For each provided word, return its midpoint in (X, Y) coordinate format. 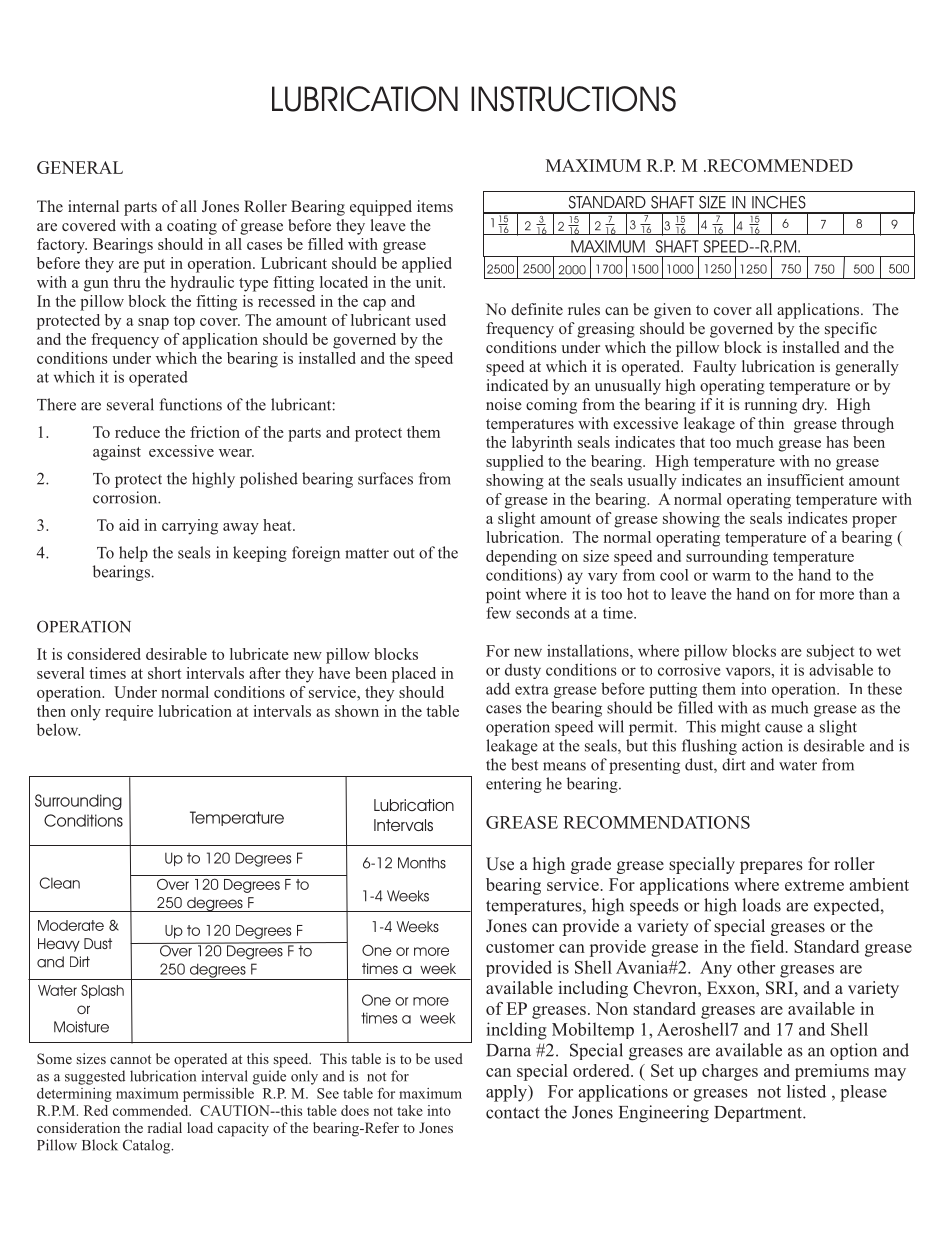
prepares (771, 867)
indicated (517, 385)
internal (93, 206)
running (771, 406)
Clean (60, 883)
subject (830, 652)
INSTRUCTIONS (573, 99)
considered (104, 654)
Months (422, 863)
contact (513, 1113)
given (672, 311)
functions (190, 404)
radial (164, 1127)
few (498, 613)
